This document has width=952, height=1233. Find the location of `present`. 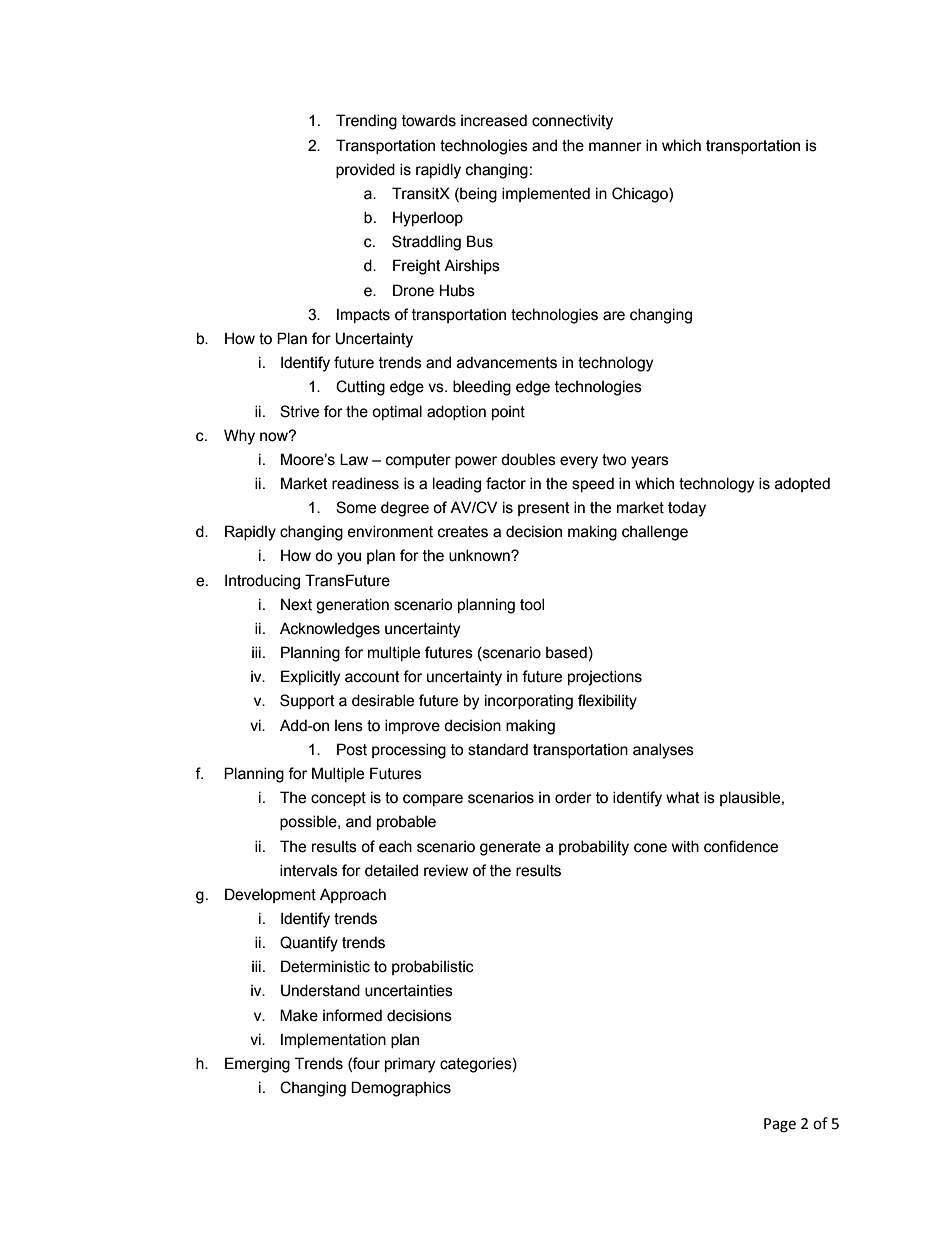

present is located at coordinates (544, 509).
